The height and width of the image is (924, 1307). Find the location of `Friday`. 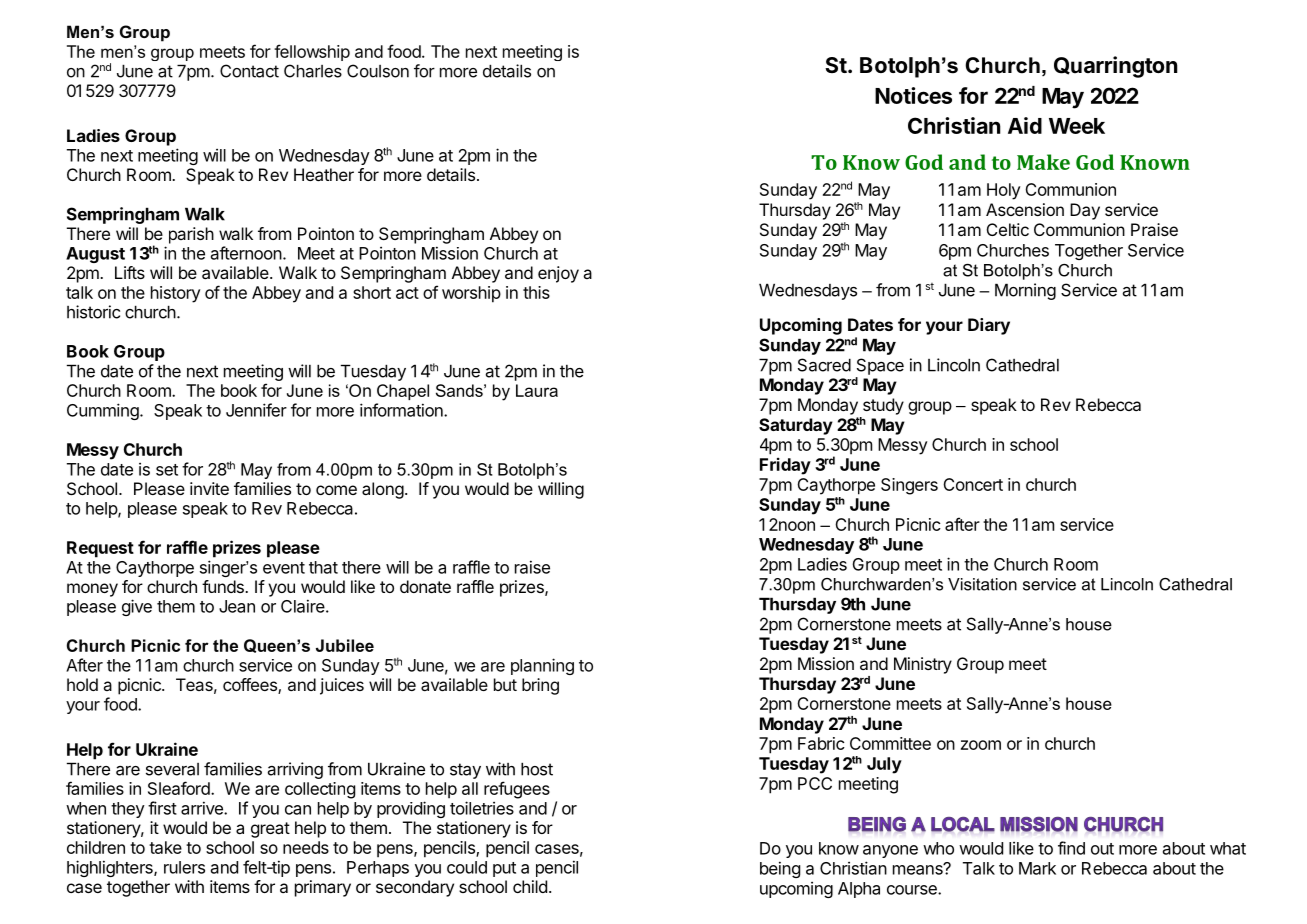

Friday is located at coordinates (785, 466).
